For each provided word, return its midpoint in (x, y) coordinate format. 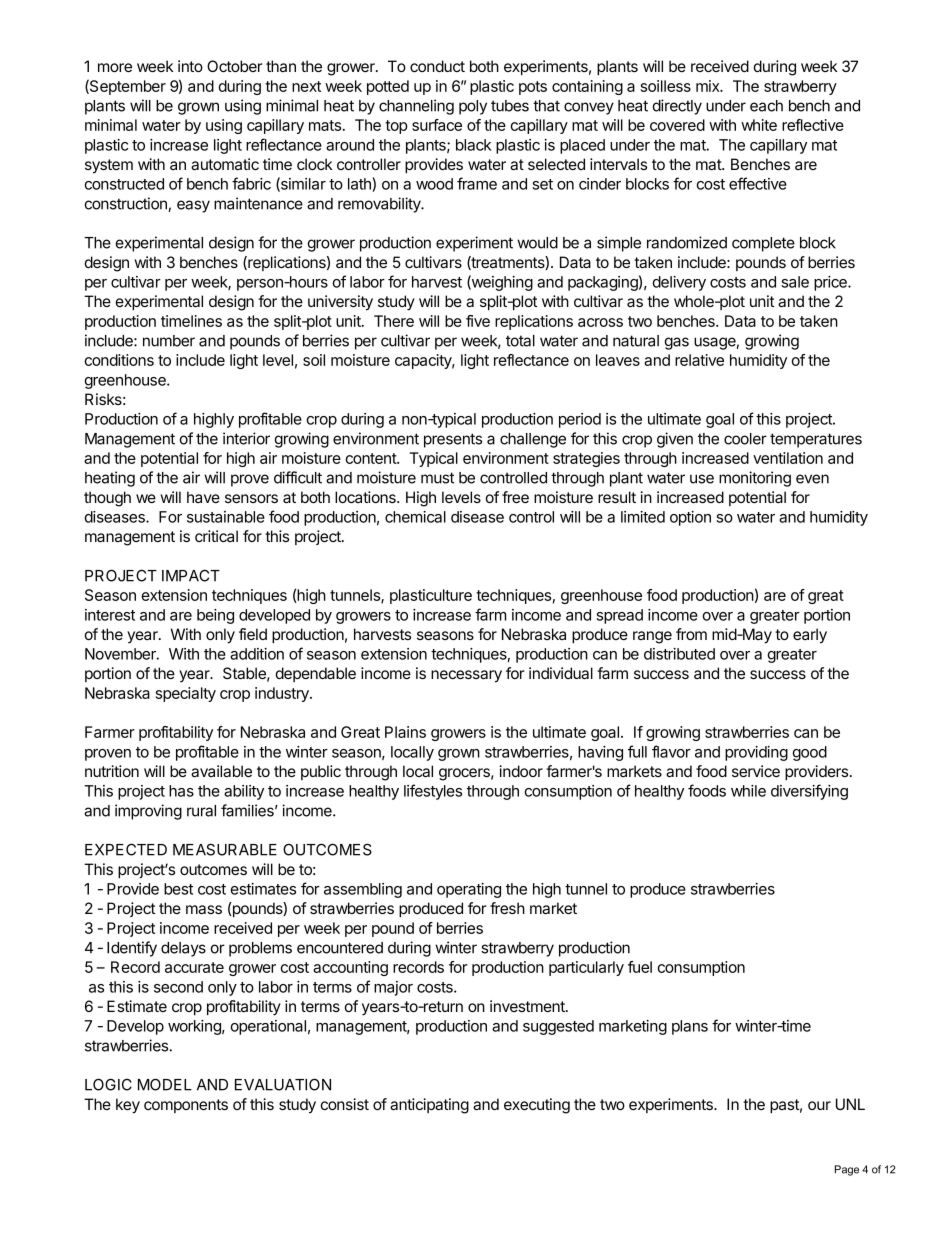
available (221, 771)
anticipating (429, 1106)
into (190, 66)
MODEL (165, 1084)
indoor (521, 771)
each (766, 106)
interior (246, 438)
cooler (745, 439)
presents (453, 440)
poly (473, 107)
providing (756, 753)
